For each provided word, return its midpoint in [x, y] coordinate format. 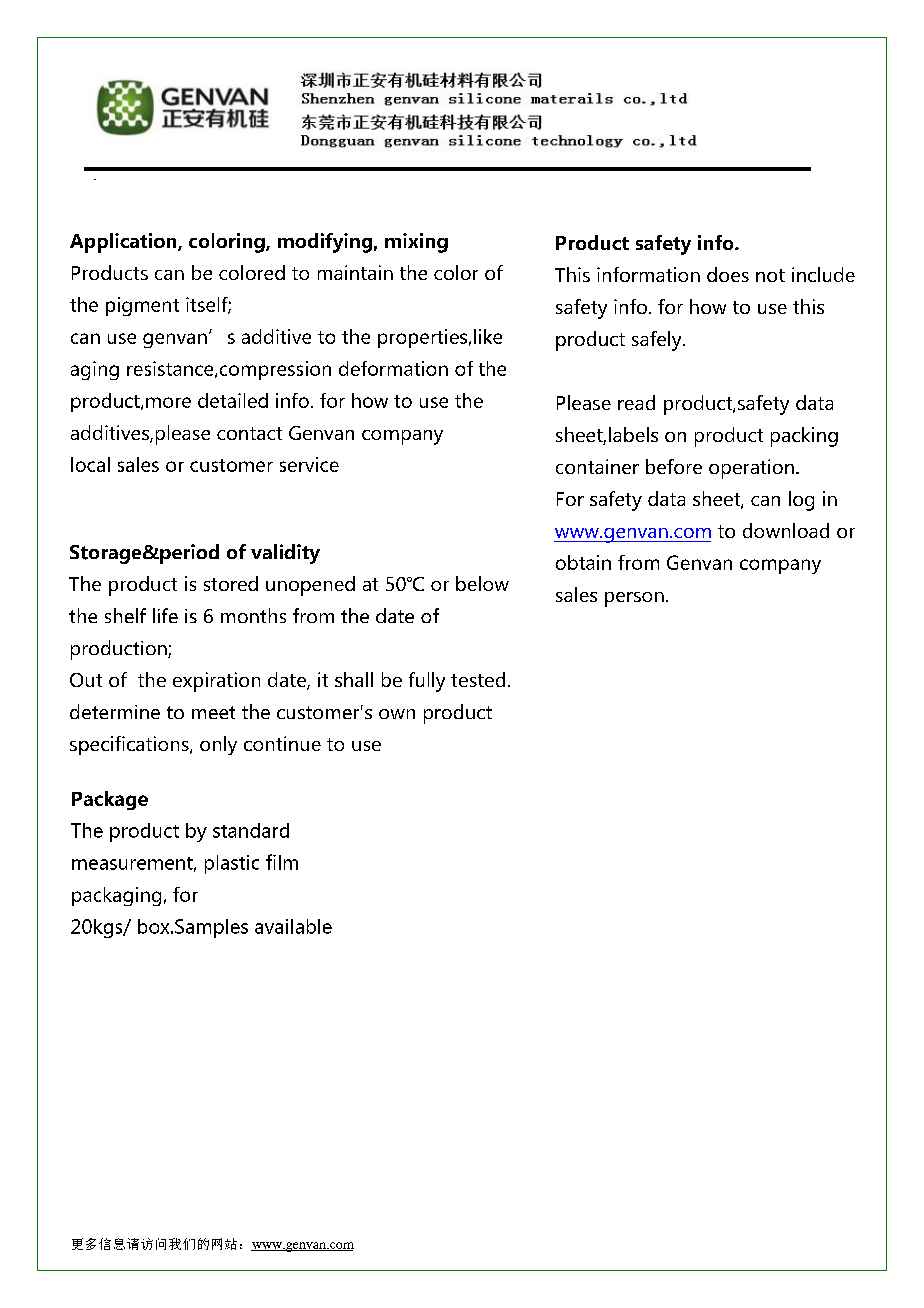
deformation [393, 368]
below [482, 583]
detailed [233, 400]
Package [110, 800]
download [786, 530]
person [634, 599]
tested [478, 679]
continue [282, 743]
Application [124, 243]
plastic [232, 864]
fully [427, 682]
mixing [416, 243]
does [728, 274]
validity [285, 554]
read [636, 402]
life [165, 615]
